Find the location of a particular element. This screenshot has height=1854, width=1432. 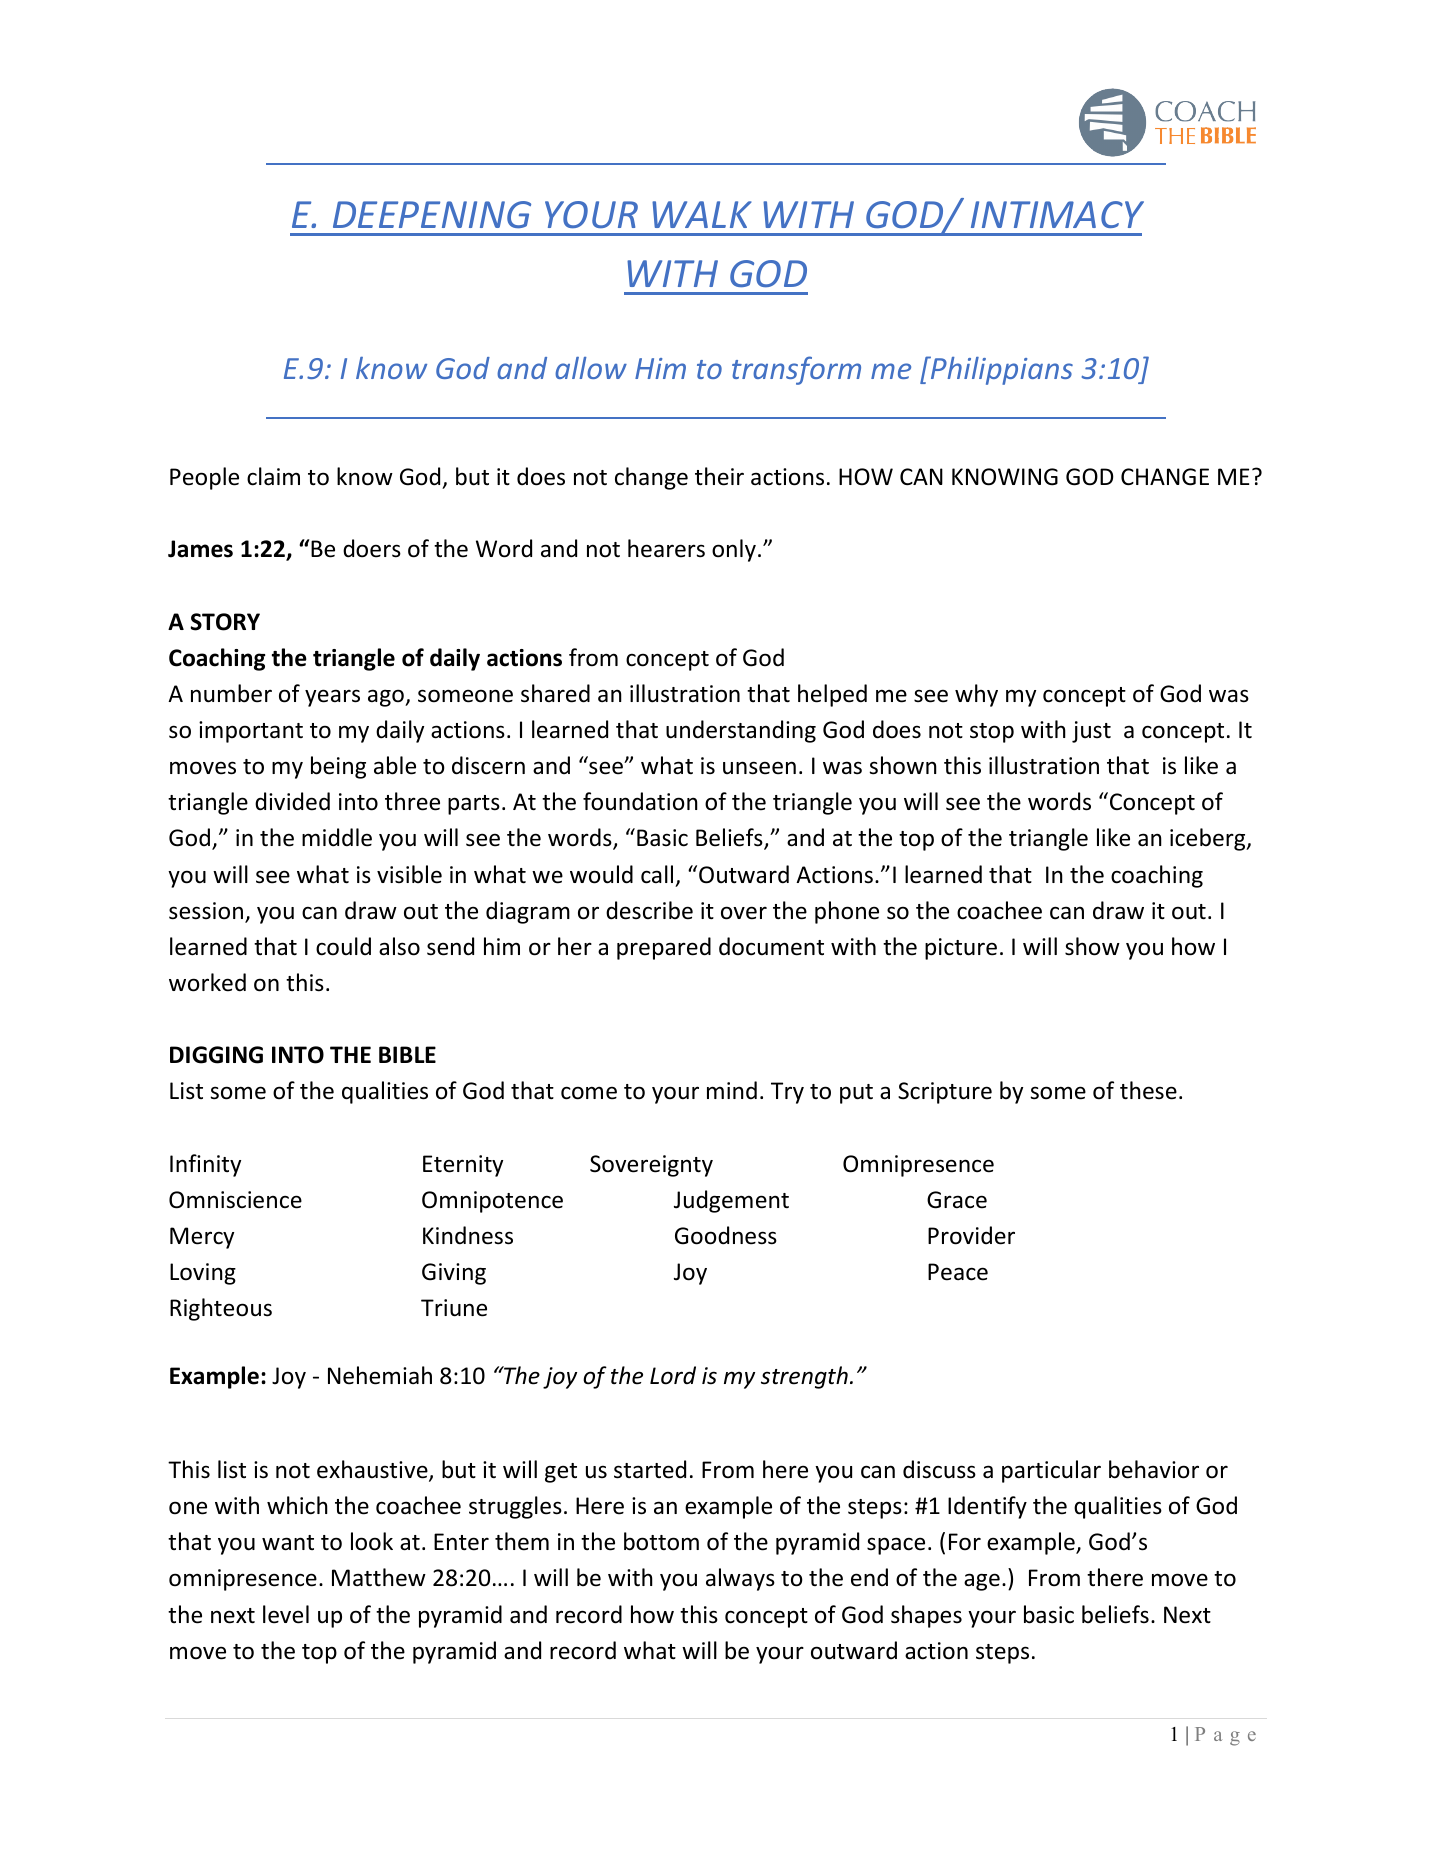

Goodness is located at coordinates (726, 1235).
